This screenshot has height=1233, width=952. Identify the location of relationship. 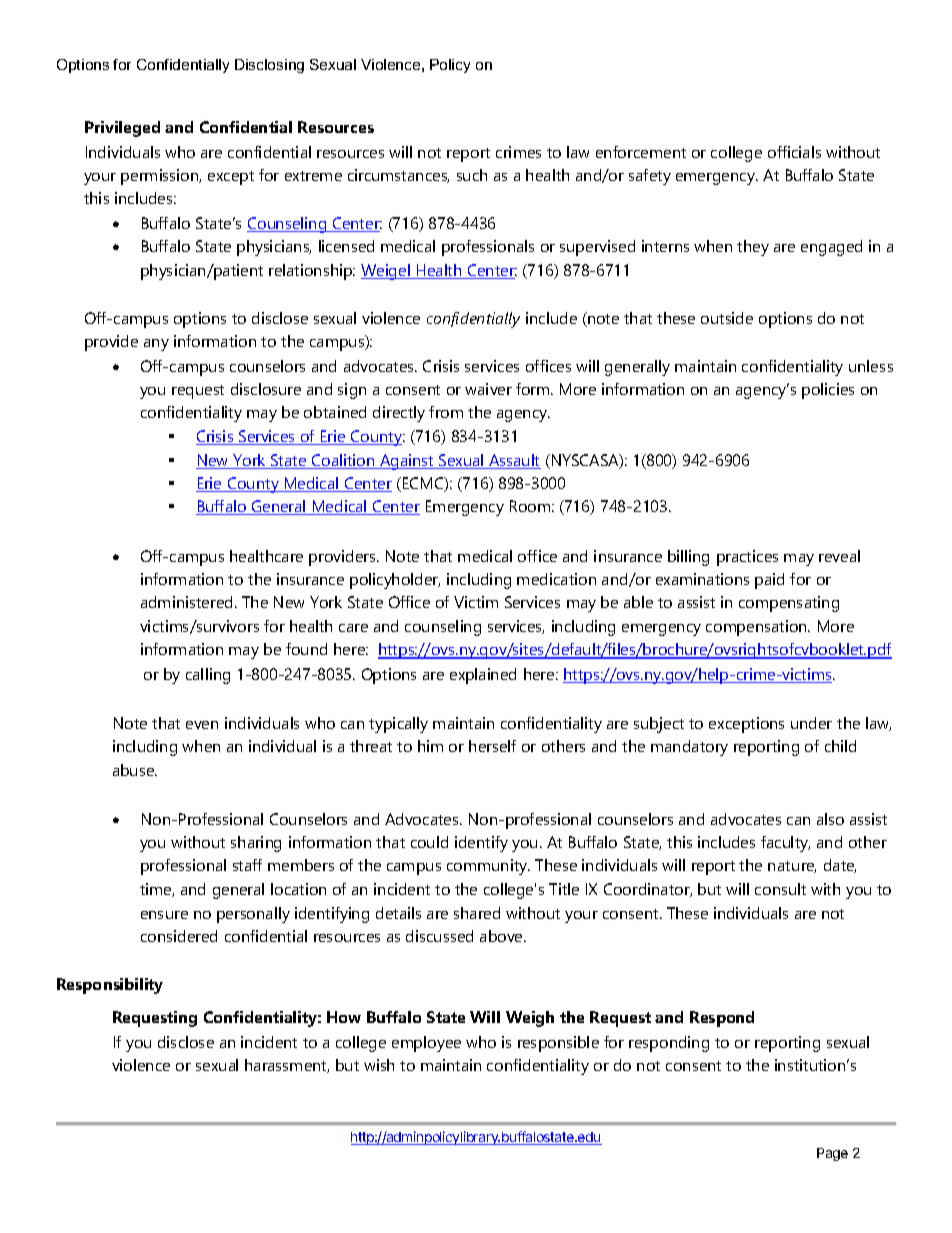
(312, 272).
